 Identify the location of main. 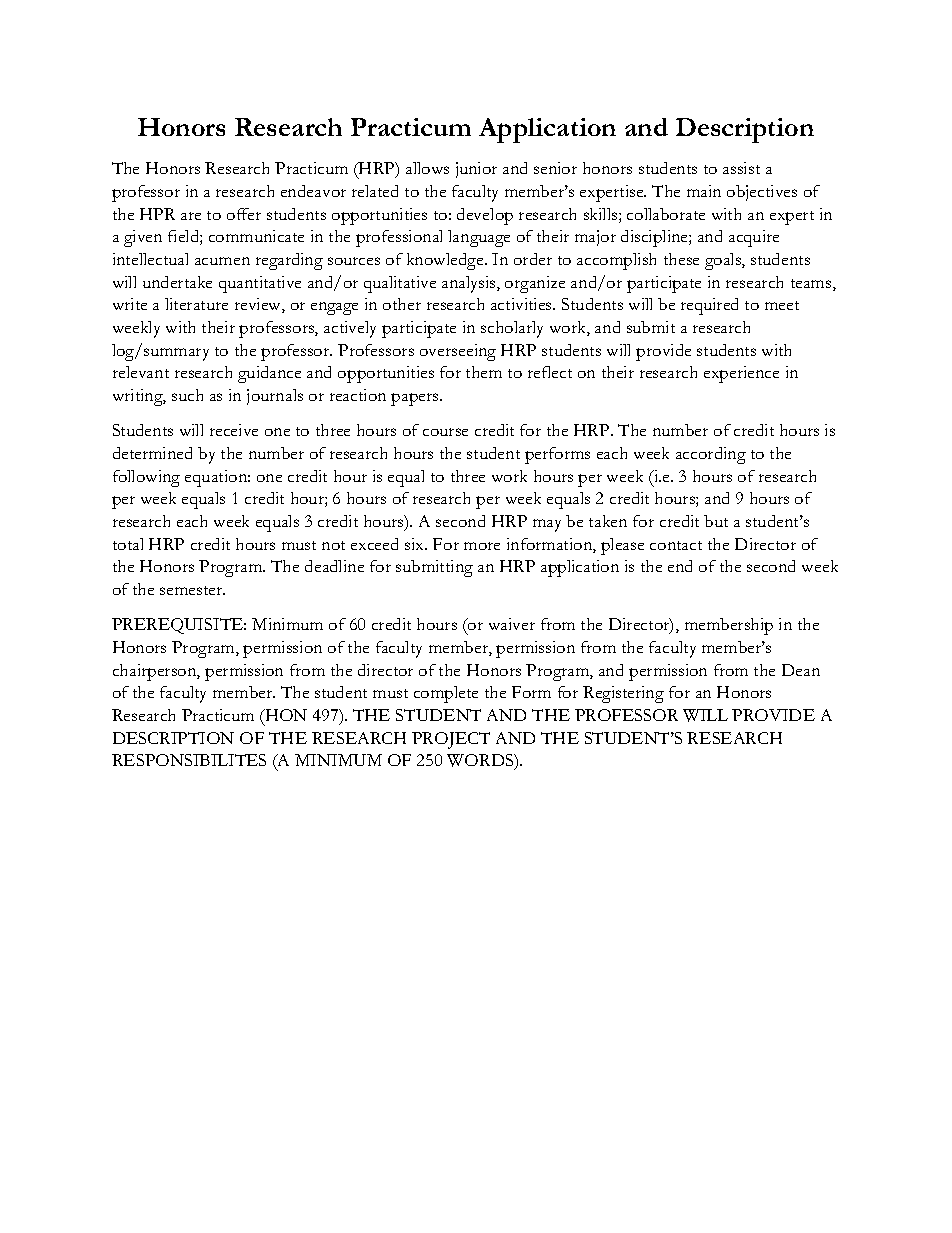
(704, 191).
